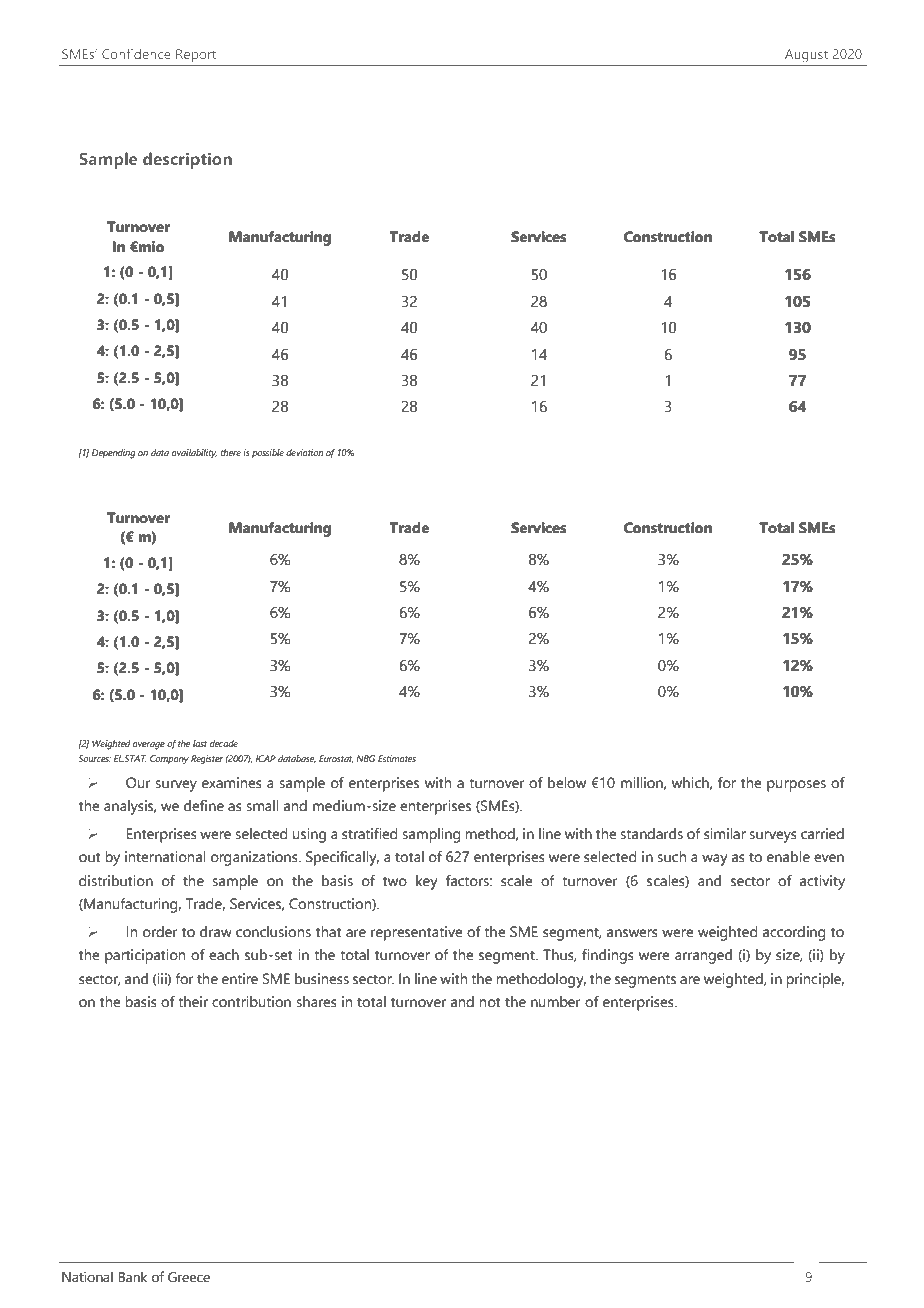  Describe the element at coordinates (196, 55) in the document. I see `Report` at that location.
